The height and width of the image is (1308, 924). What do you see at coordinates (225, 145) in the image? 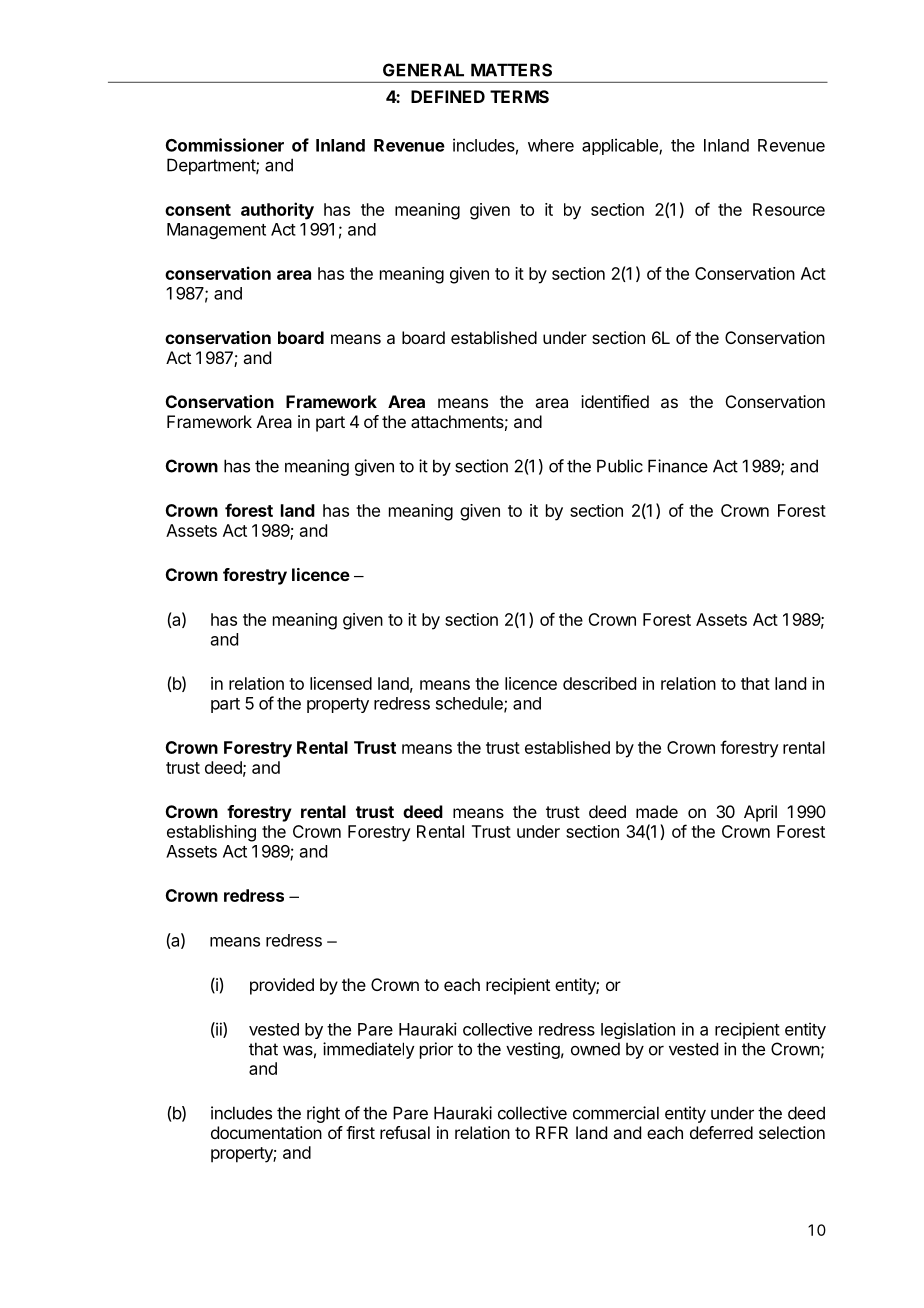
I see `Commissioner` at bounding box center [225, 145].
